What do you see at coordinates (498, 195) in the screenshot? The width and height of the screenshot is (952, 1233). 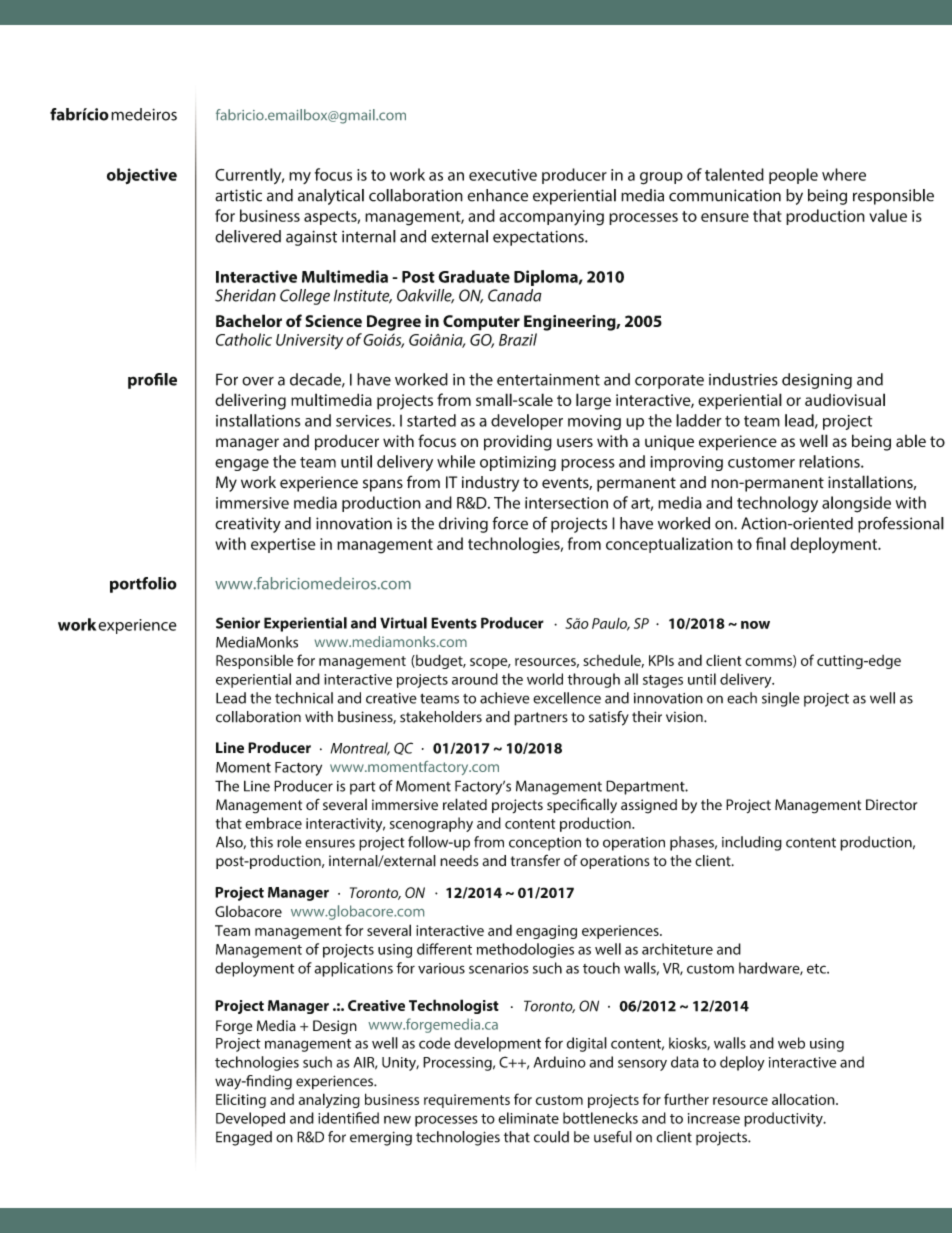 I see `enhance` at bounding box center [498, 195].
